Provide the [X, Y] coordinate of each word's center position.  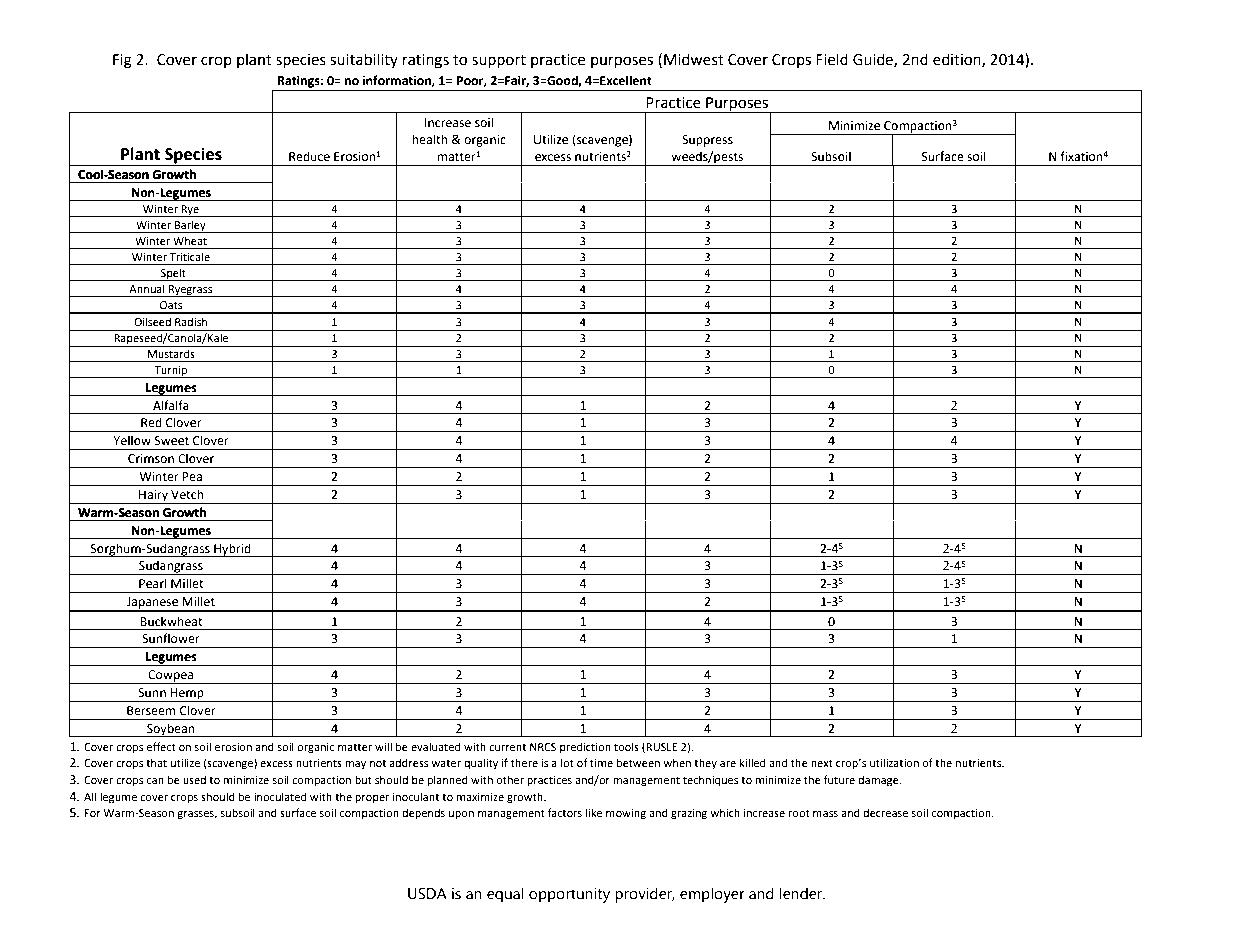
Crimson [151, 459]
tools [626, 747]
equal [505, 895]
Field [832, 59]
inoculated [280, 797]
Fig [122, 61]
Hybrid [232, 550]
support [499, 61]
